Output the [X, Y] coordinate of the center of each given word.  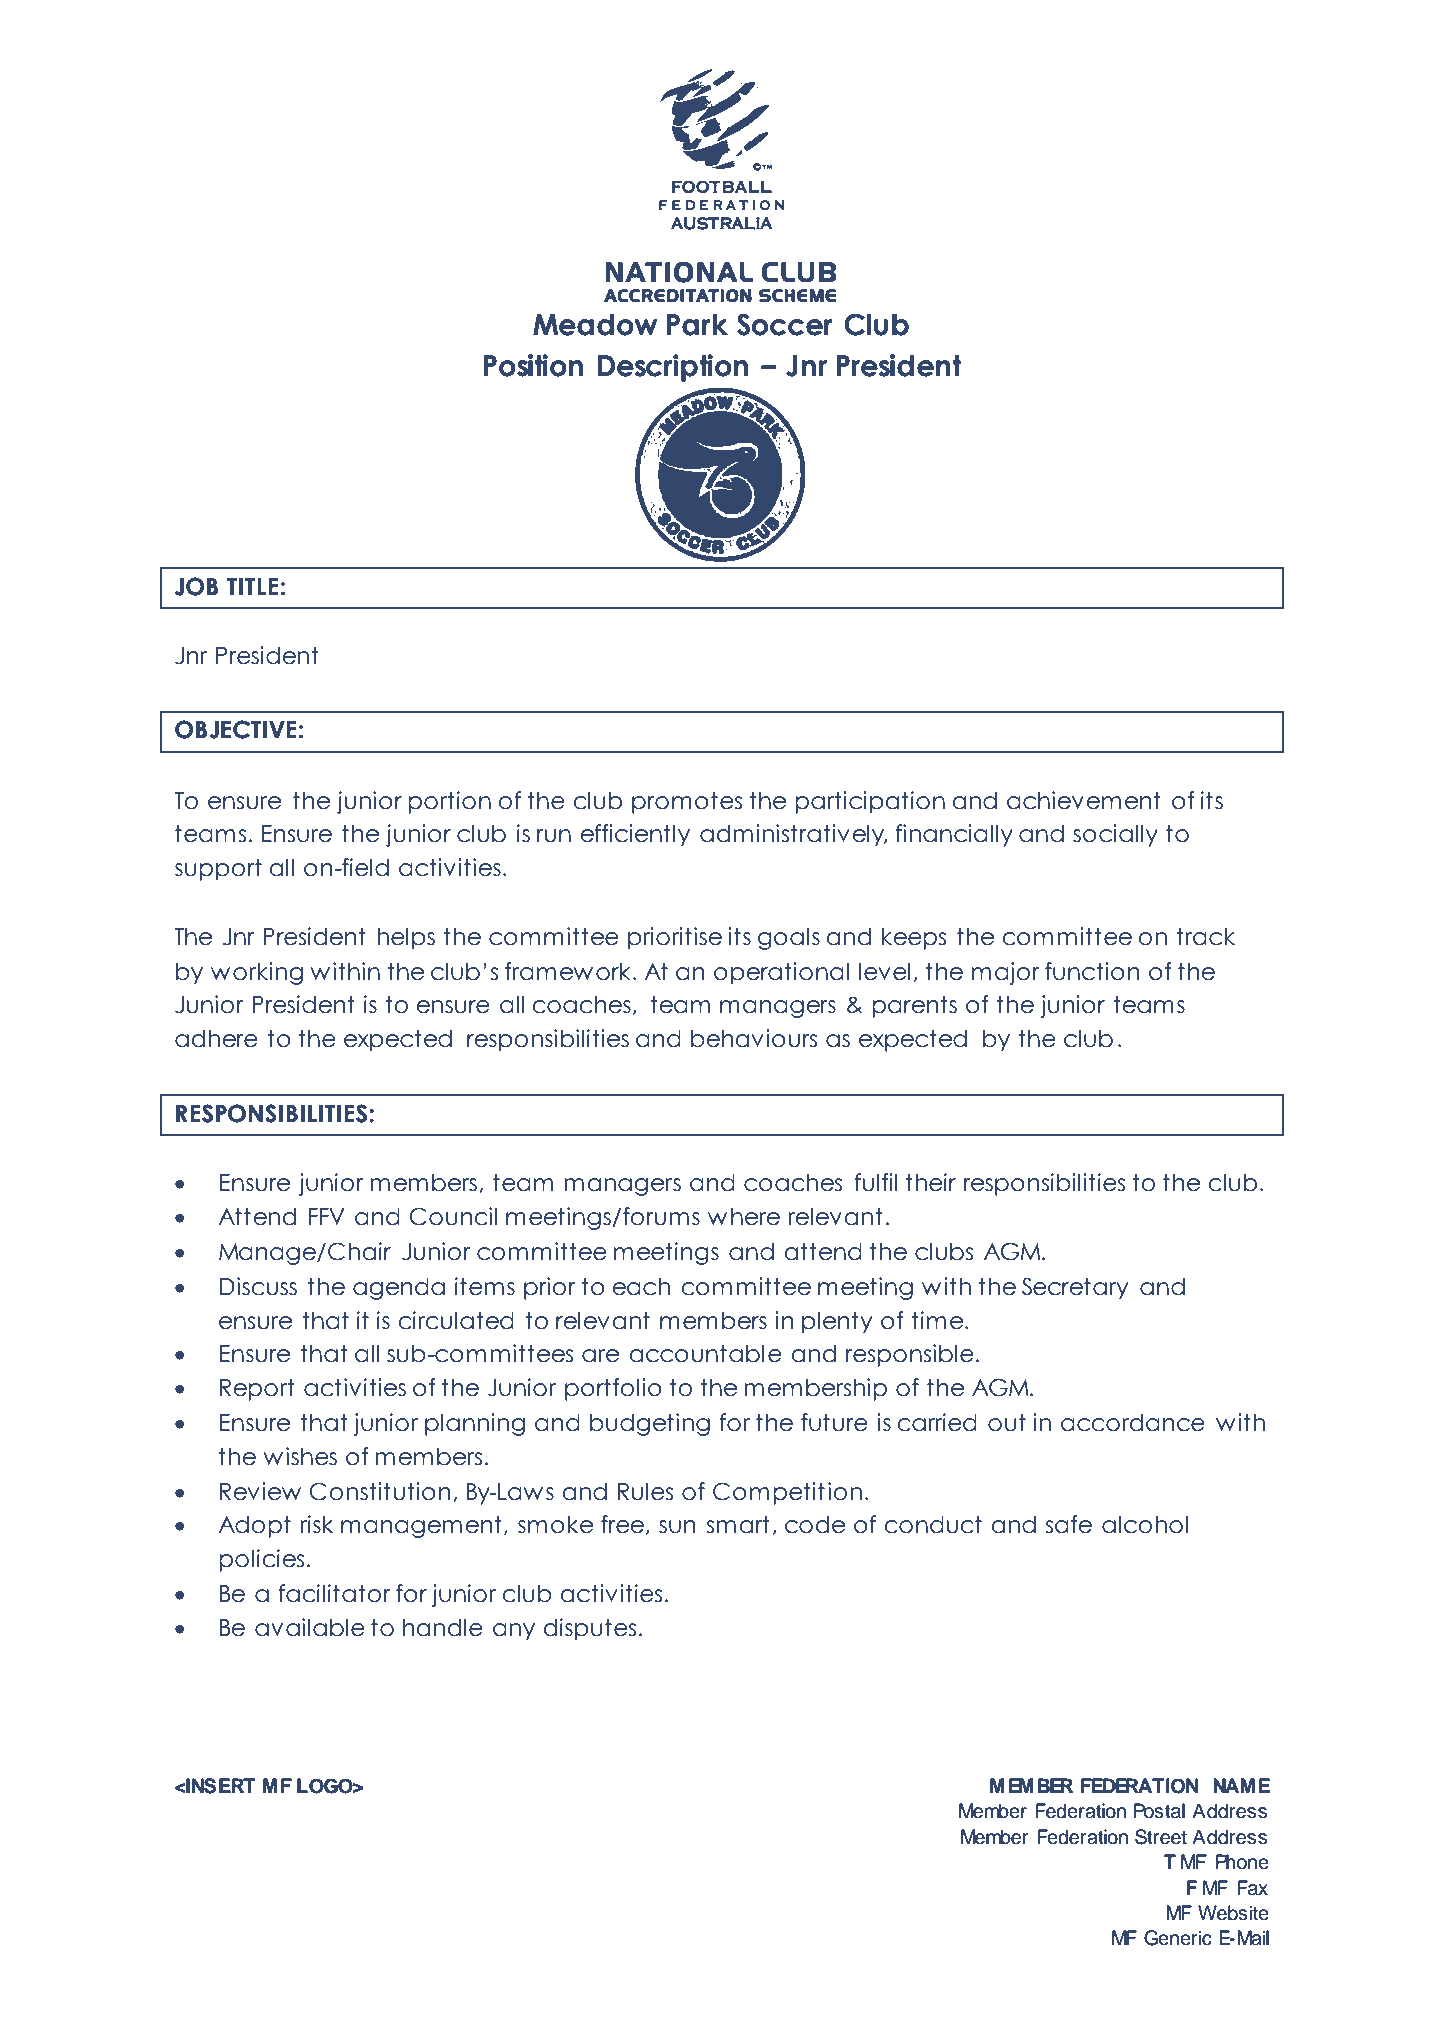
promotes [687, 802]
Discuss [258, 1286]
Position [533, 365]
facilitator [335, 1593]
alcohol [1145, 1524]
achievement [1084, 800]
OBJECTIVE [236, 729]
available [310, 1627]
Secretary [1075, 1288]
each [641, 1286]
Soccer [785, 324]
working [257, 973]
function [1092, 971]
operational [781, 973]
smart [738, 1524]
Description [673, 368]
